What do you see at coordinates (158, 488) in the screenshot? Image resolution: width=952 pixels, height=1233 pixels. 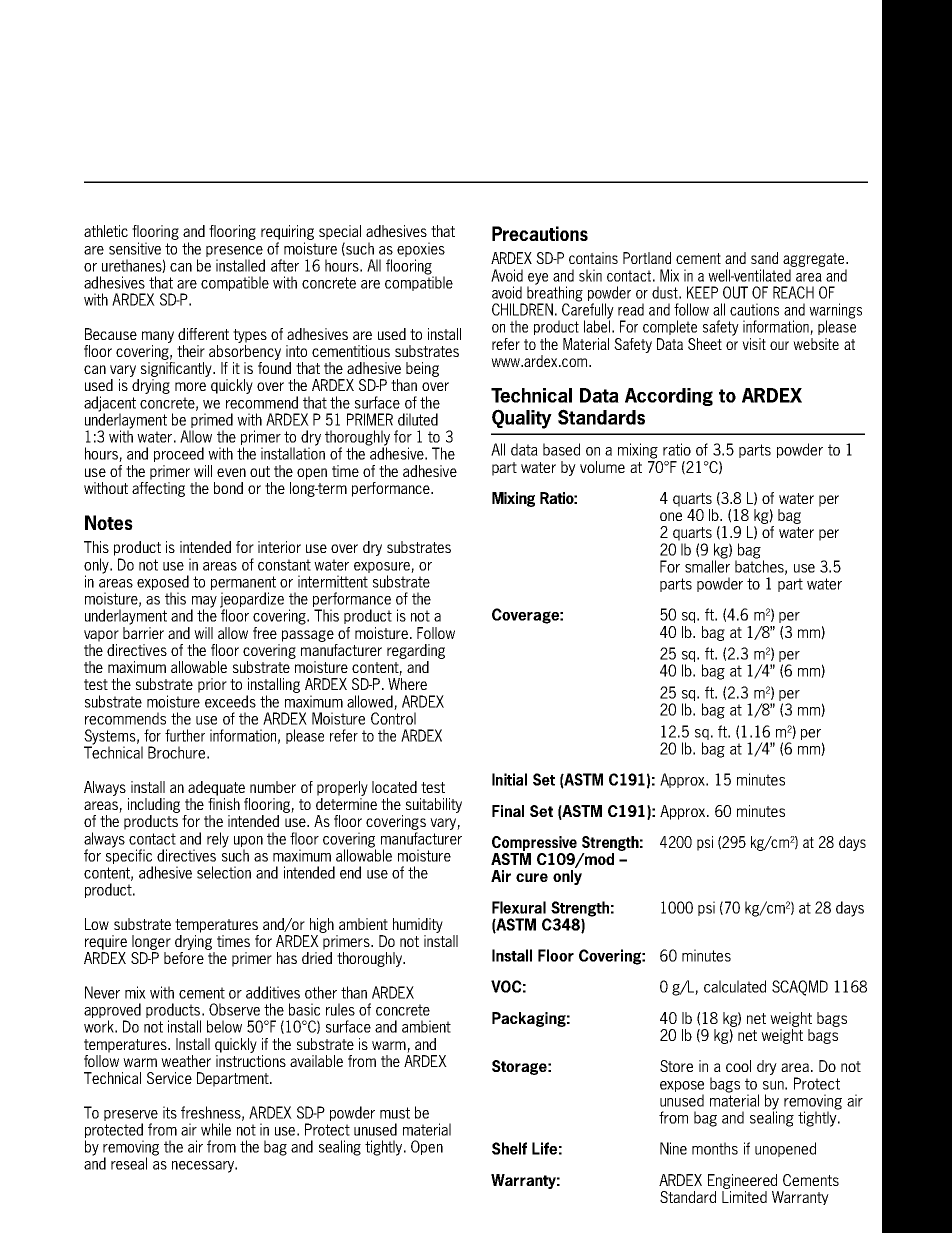 I see `affecting` at bounding box center [158, 488].
